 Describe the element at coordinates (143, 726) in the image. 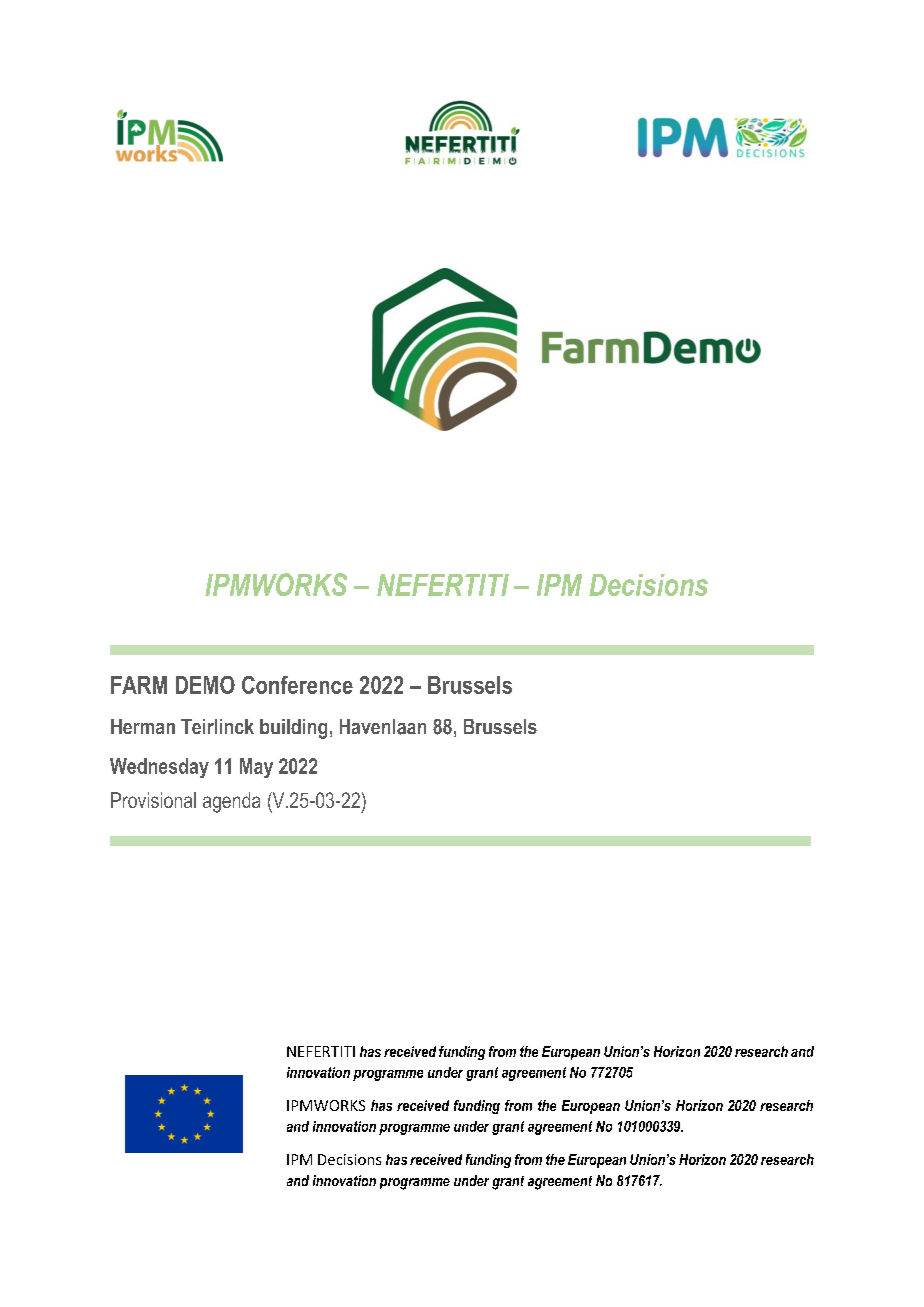

I see `Herman` at that location.
